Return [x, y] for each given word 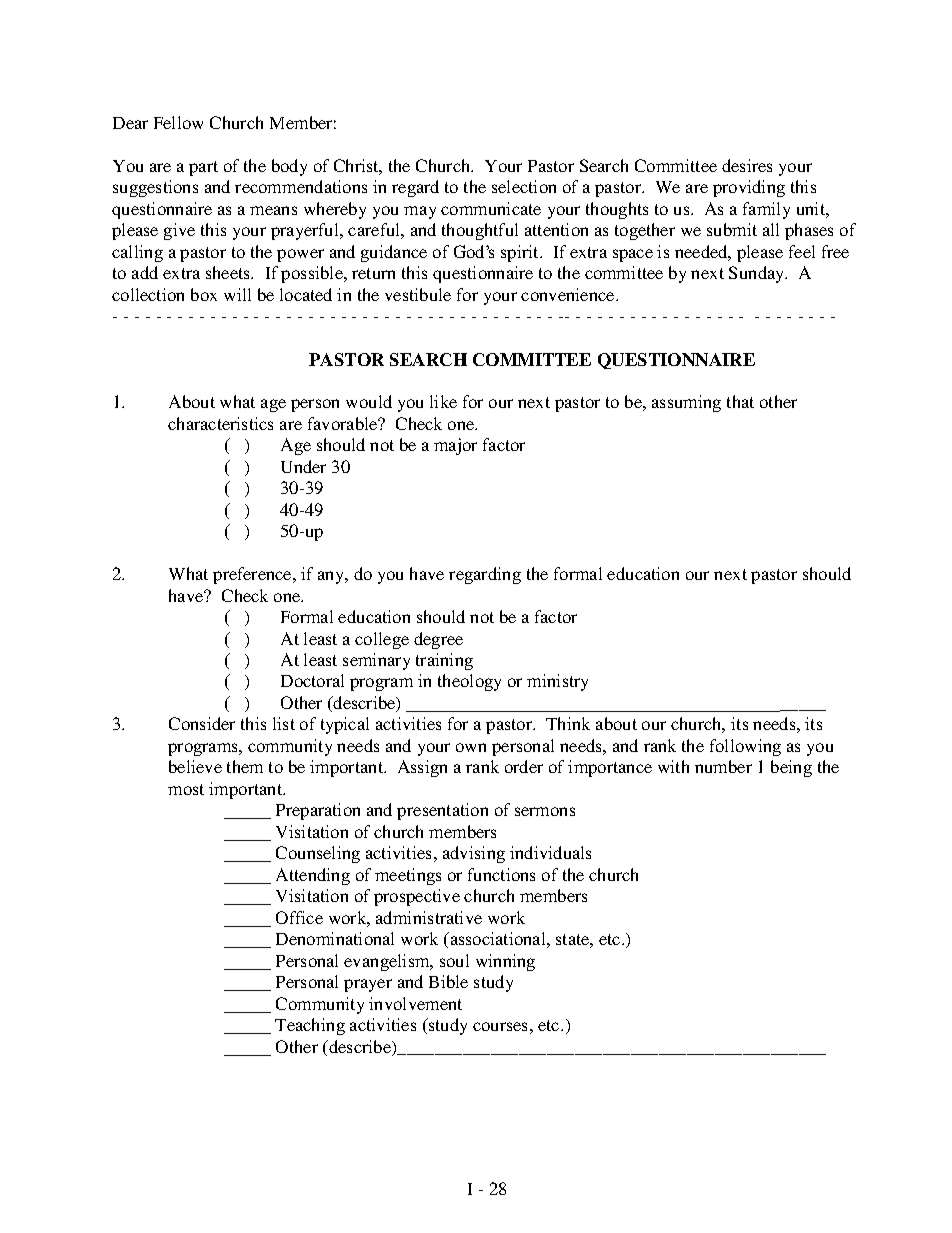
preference [253, 575]
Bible [448, 981]
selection [524, 186]
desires [747, 165]
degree [438, 640]
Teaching [310, 1026]
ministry [557, 682]
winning [505, 962]
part [203, 168]
